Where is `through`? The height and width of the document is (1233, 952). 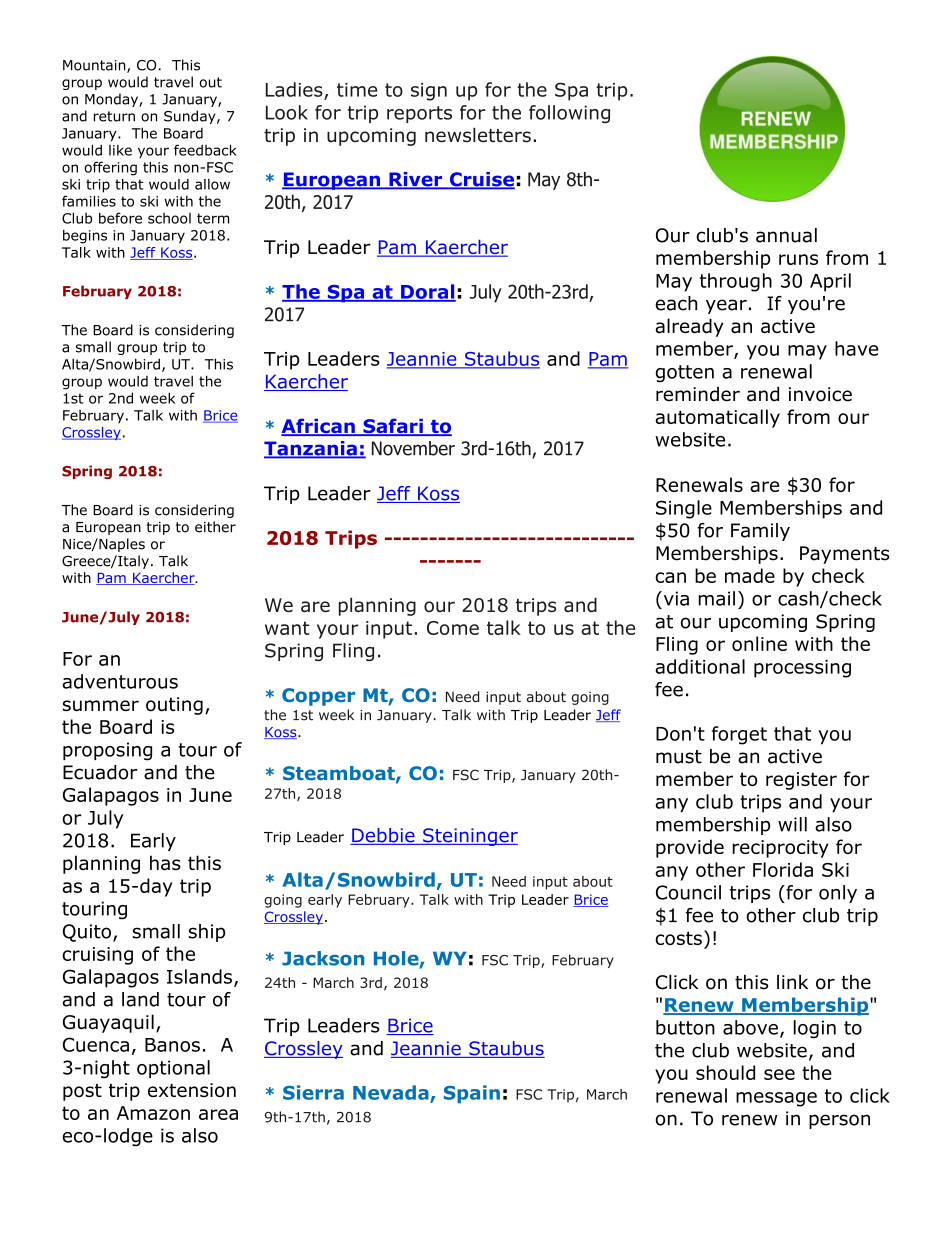 through is located at coordinates (736, 282).
